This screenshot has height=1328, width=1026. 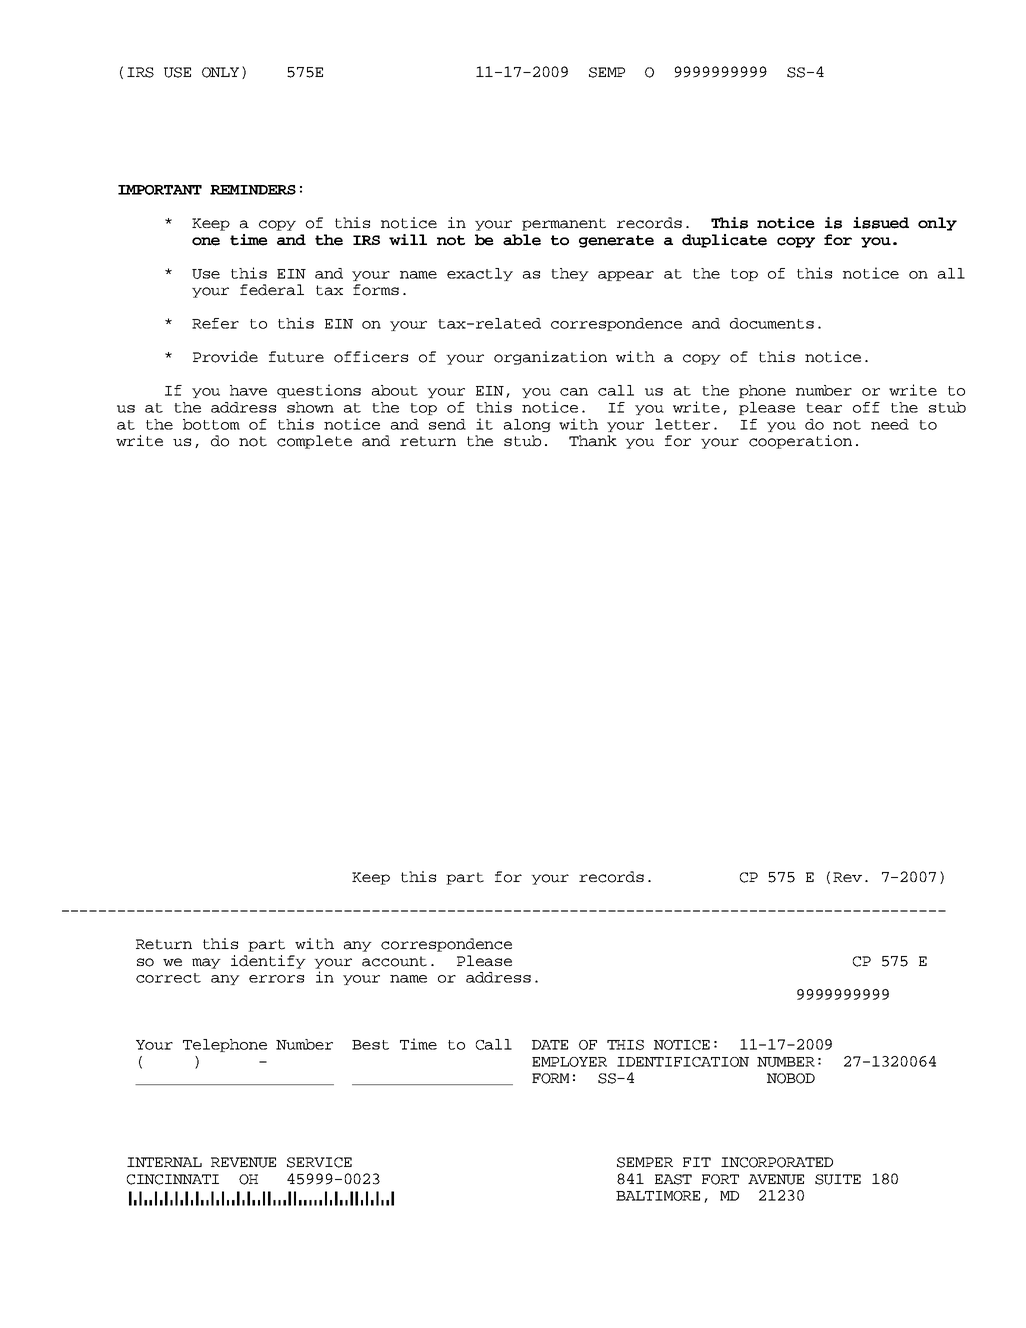 I want to click on able, so click(x=522, y=240).
